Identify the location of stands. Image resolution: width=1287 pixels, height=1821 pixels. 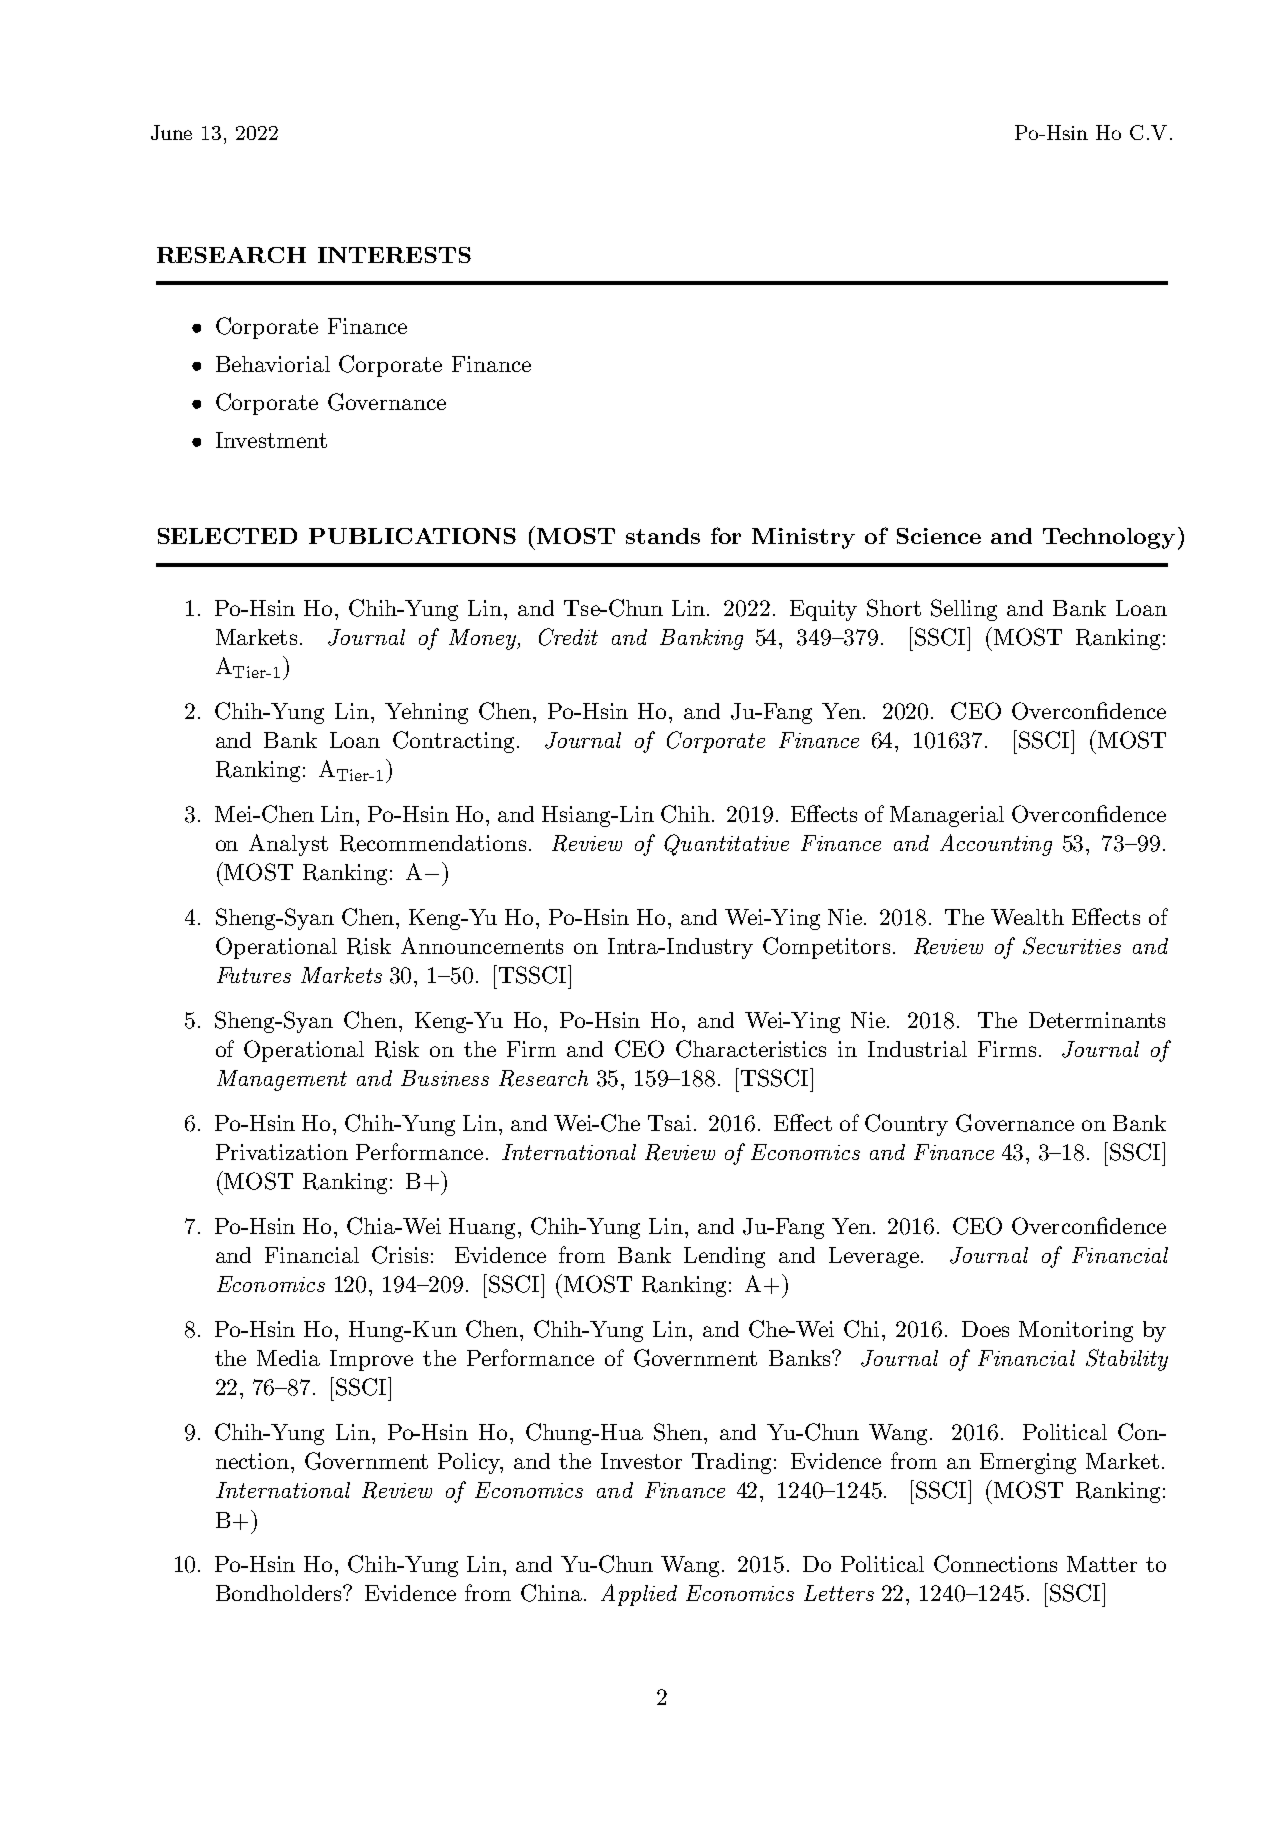
(663, 536).
